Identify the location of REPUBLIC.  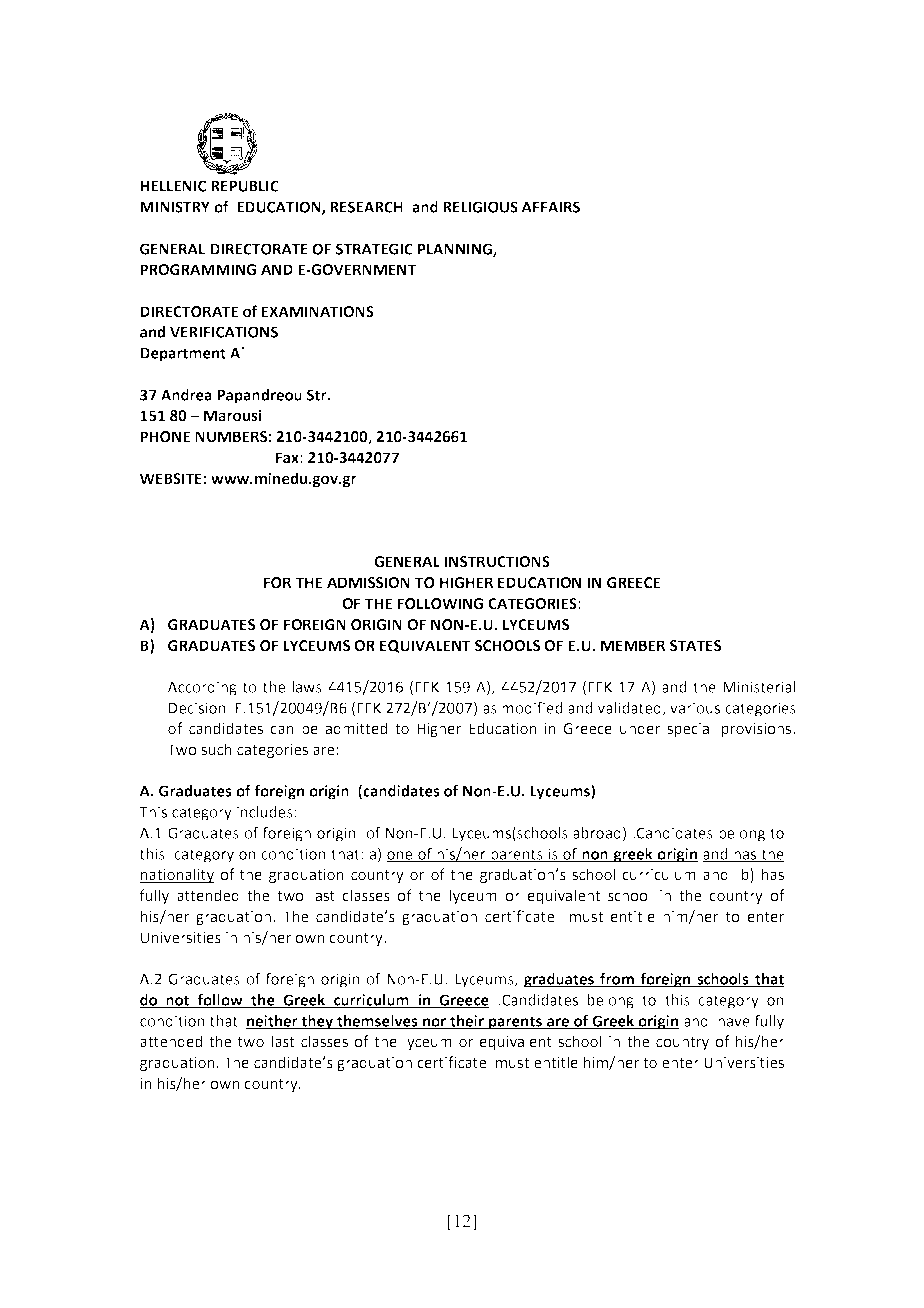
(245, 186).
